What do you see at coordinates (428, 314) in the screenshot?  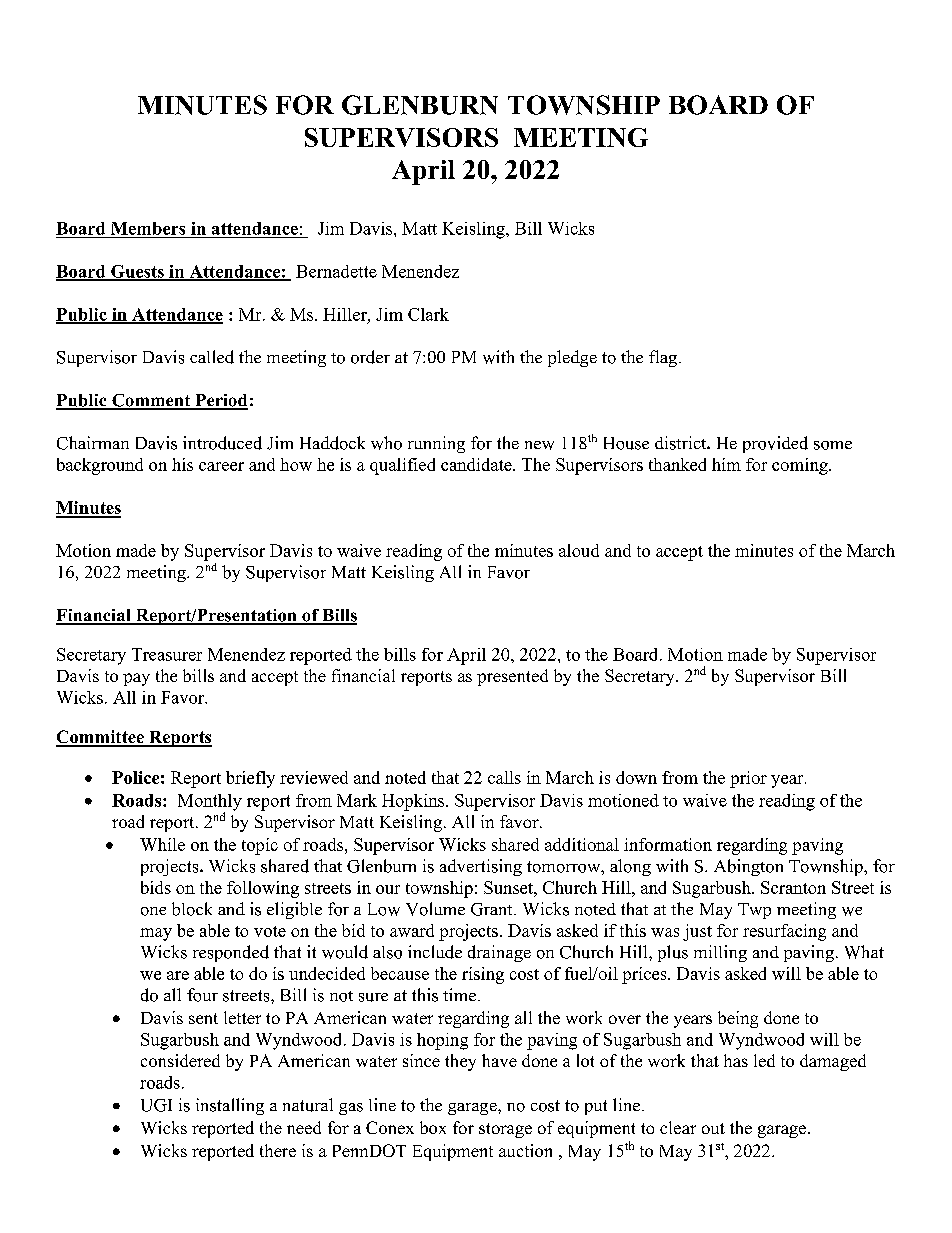 I see `Clark` at bounding box center [428, 314].
